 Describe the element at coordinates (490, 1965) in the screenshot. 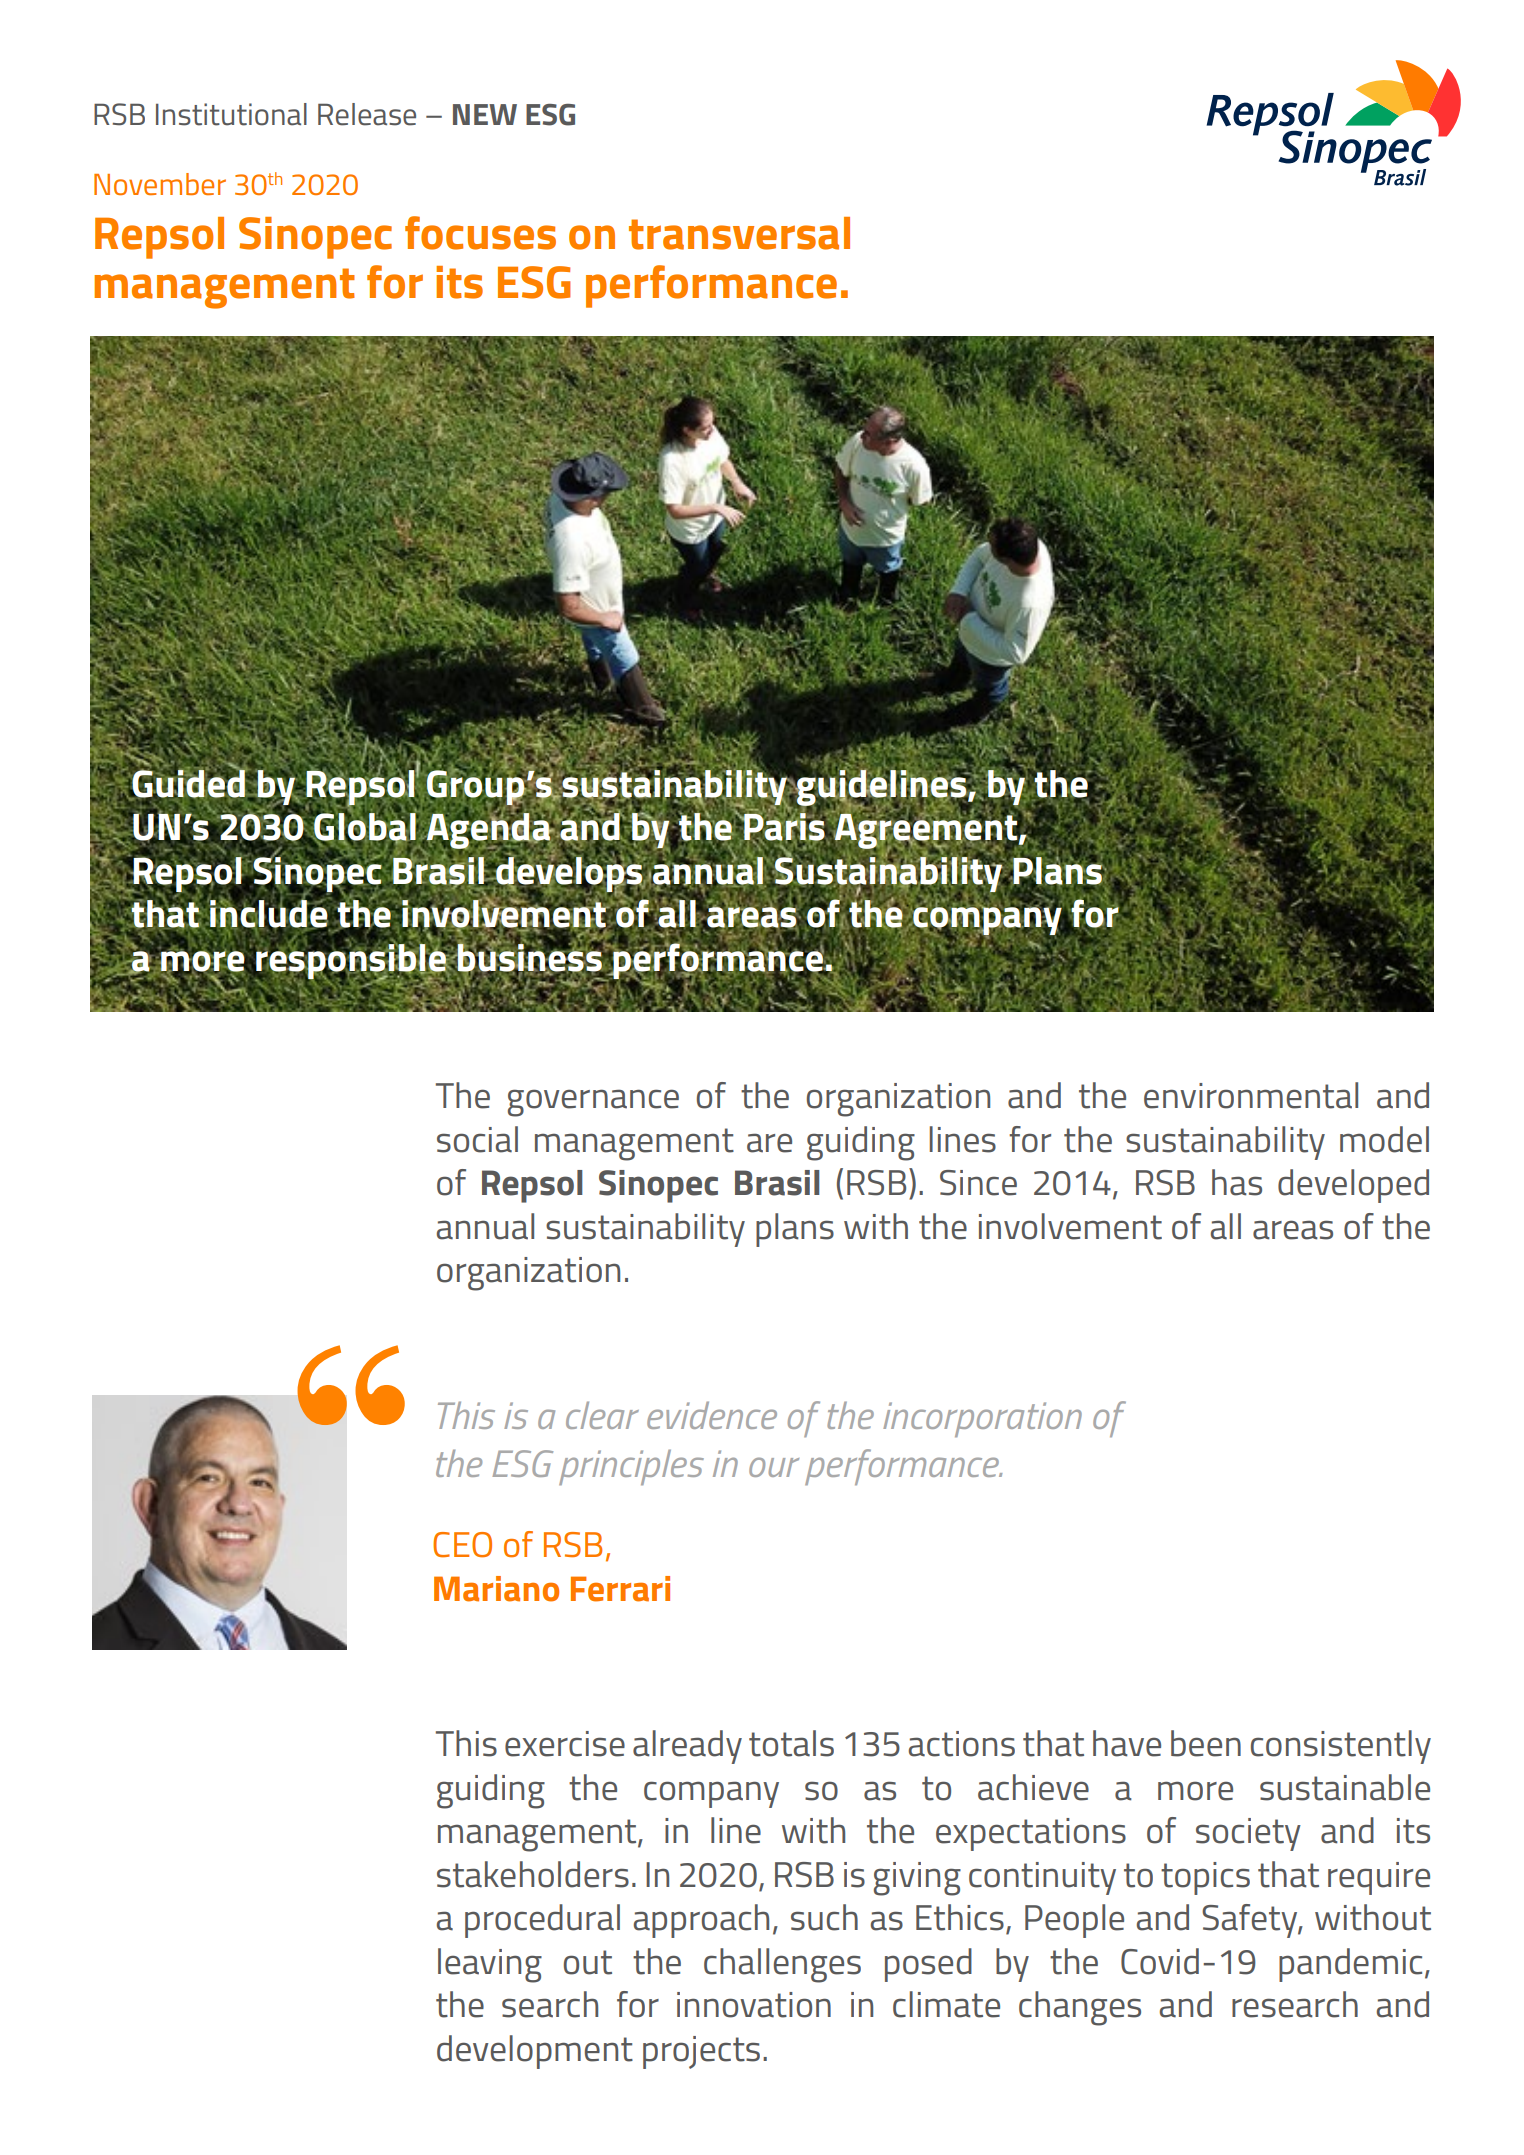

I see `leaving` at that location.
